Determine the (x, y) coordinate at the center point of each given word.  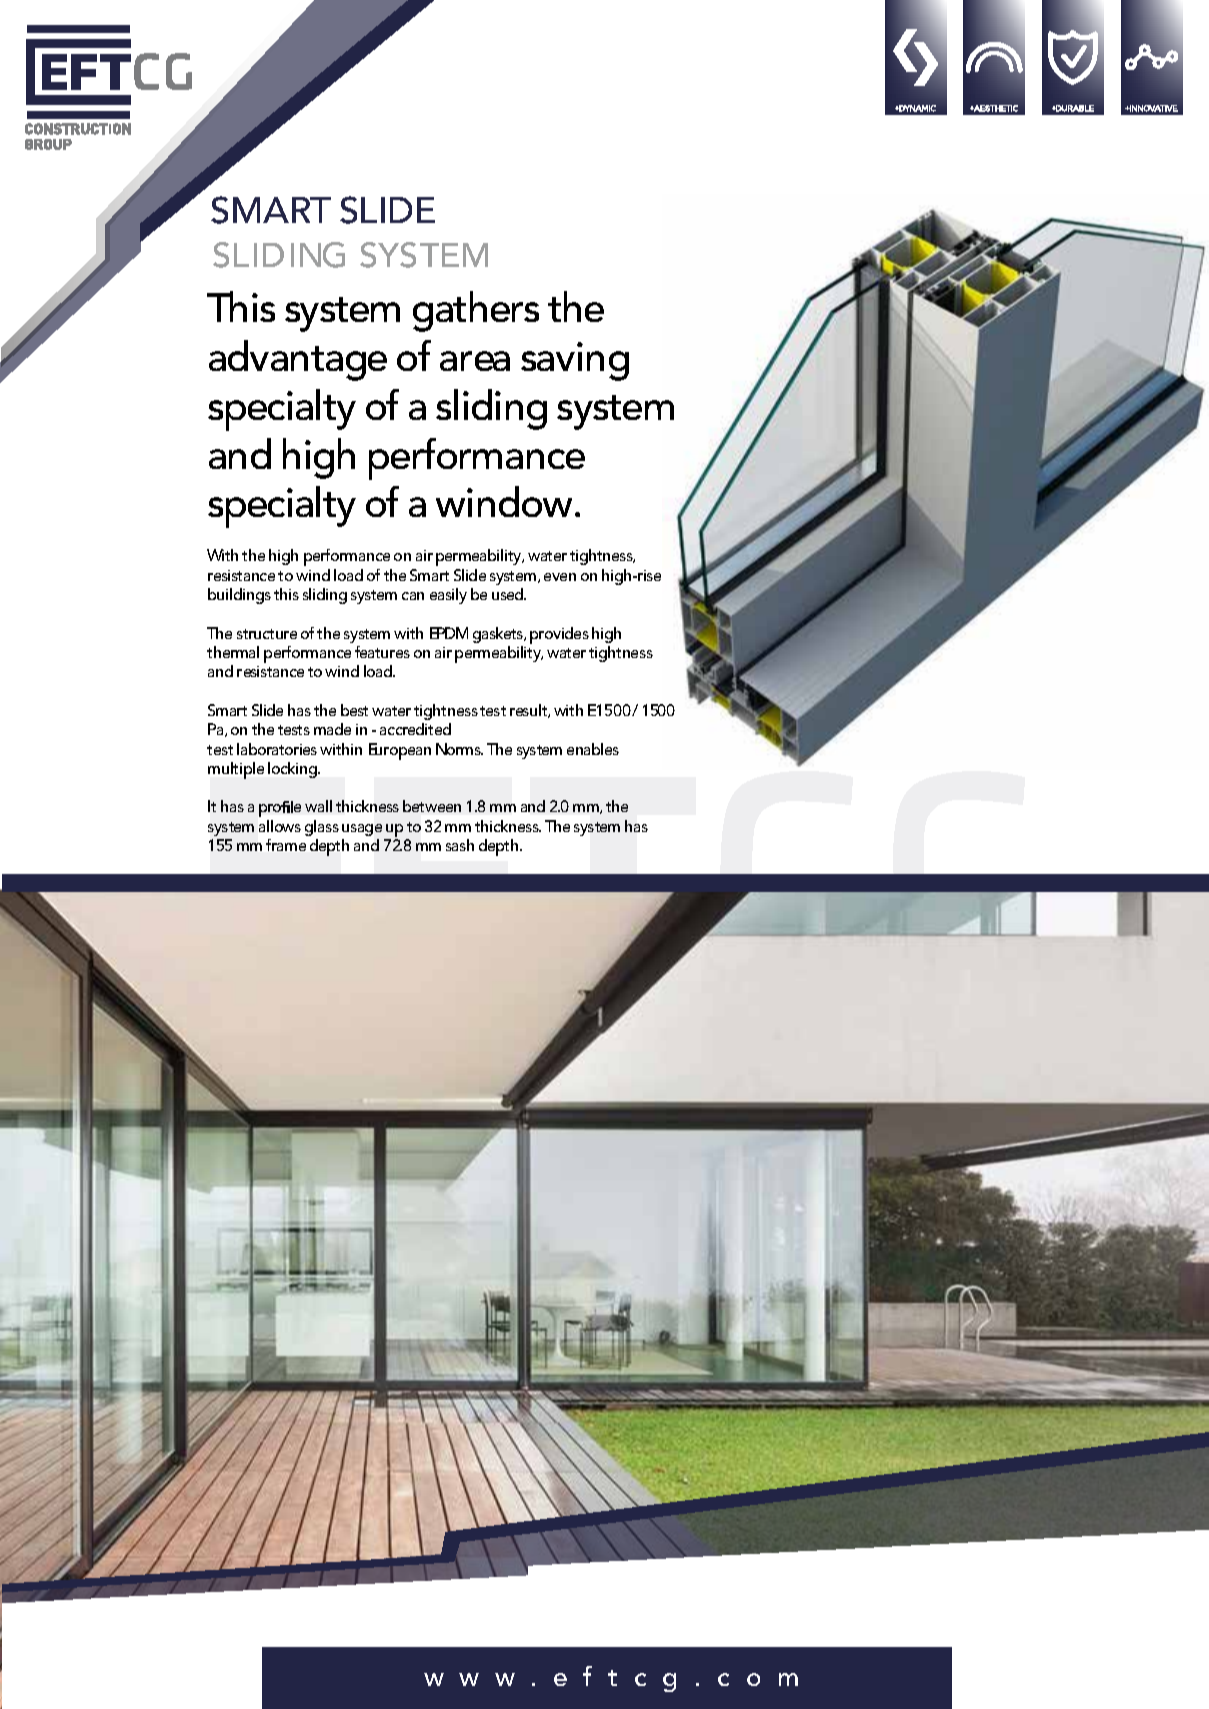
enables (593, 749)
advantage (298, 360)
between (432, 806)
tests (294, 730)
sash (460, 845)
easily (448, 596)
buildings (239, 596)
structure (267, 634)
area (475, 361)
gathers (476, 311)
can (413, 596)
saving (575, 361)
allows (280, 826)
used (509, 594)
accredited (415, 729)
